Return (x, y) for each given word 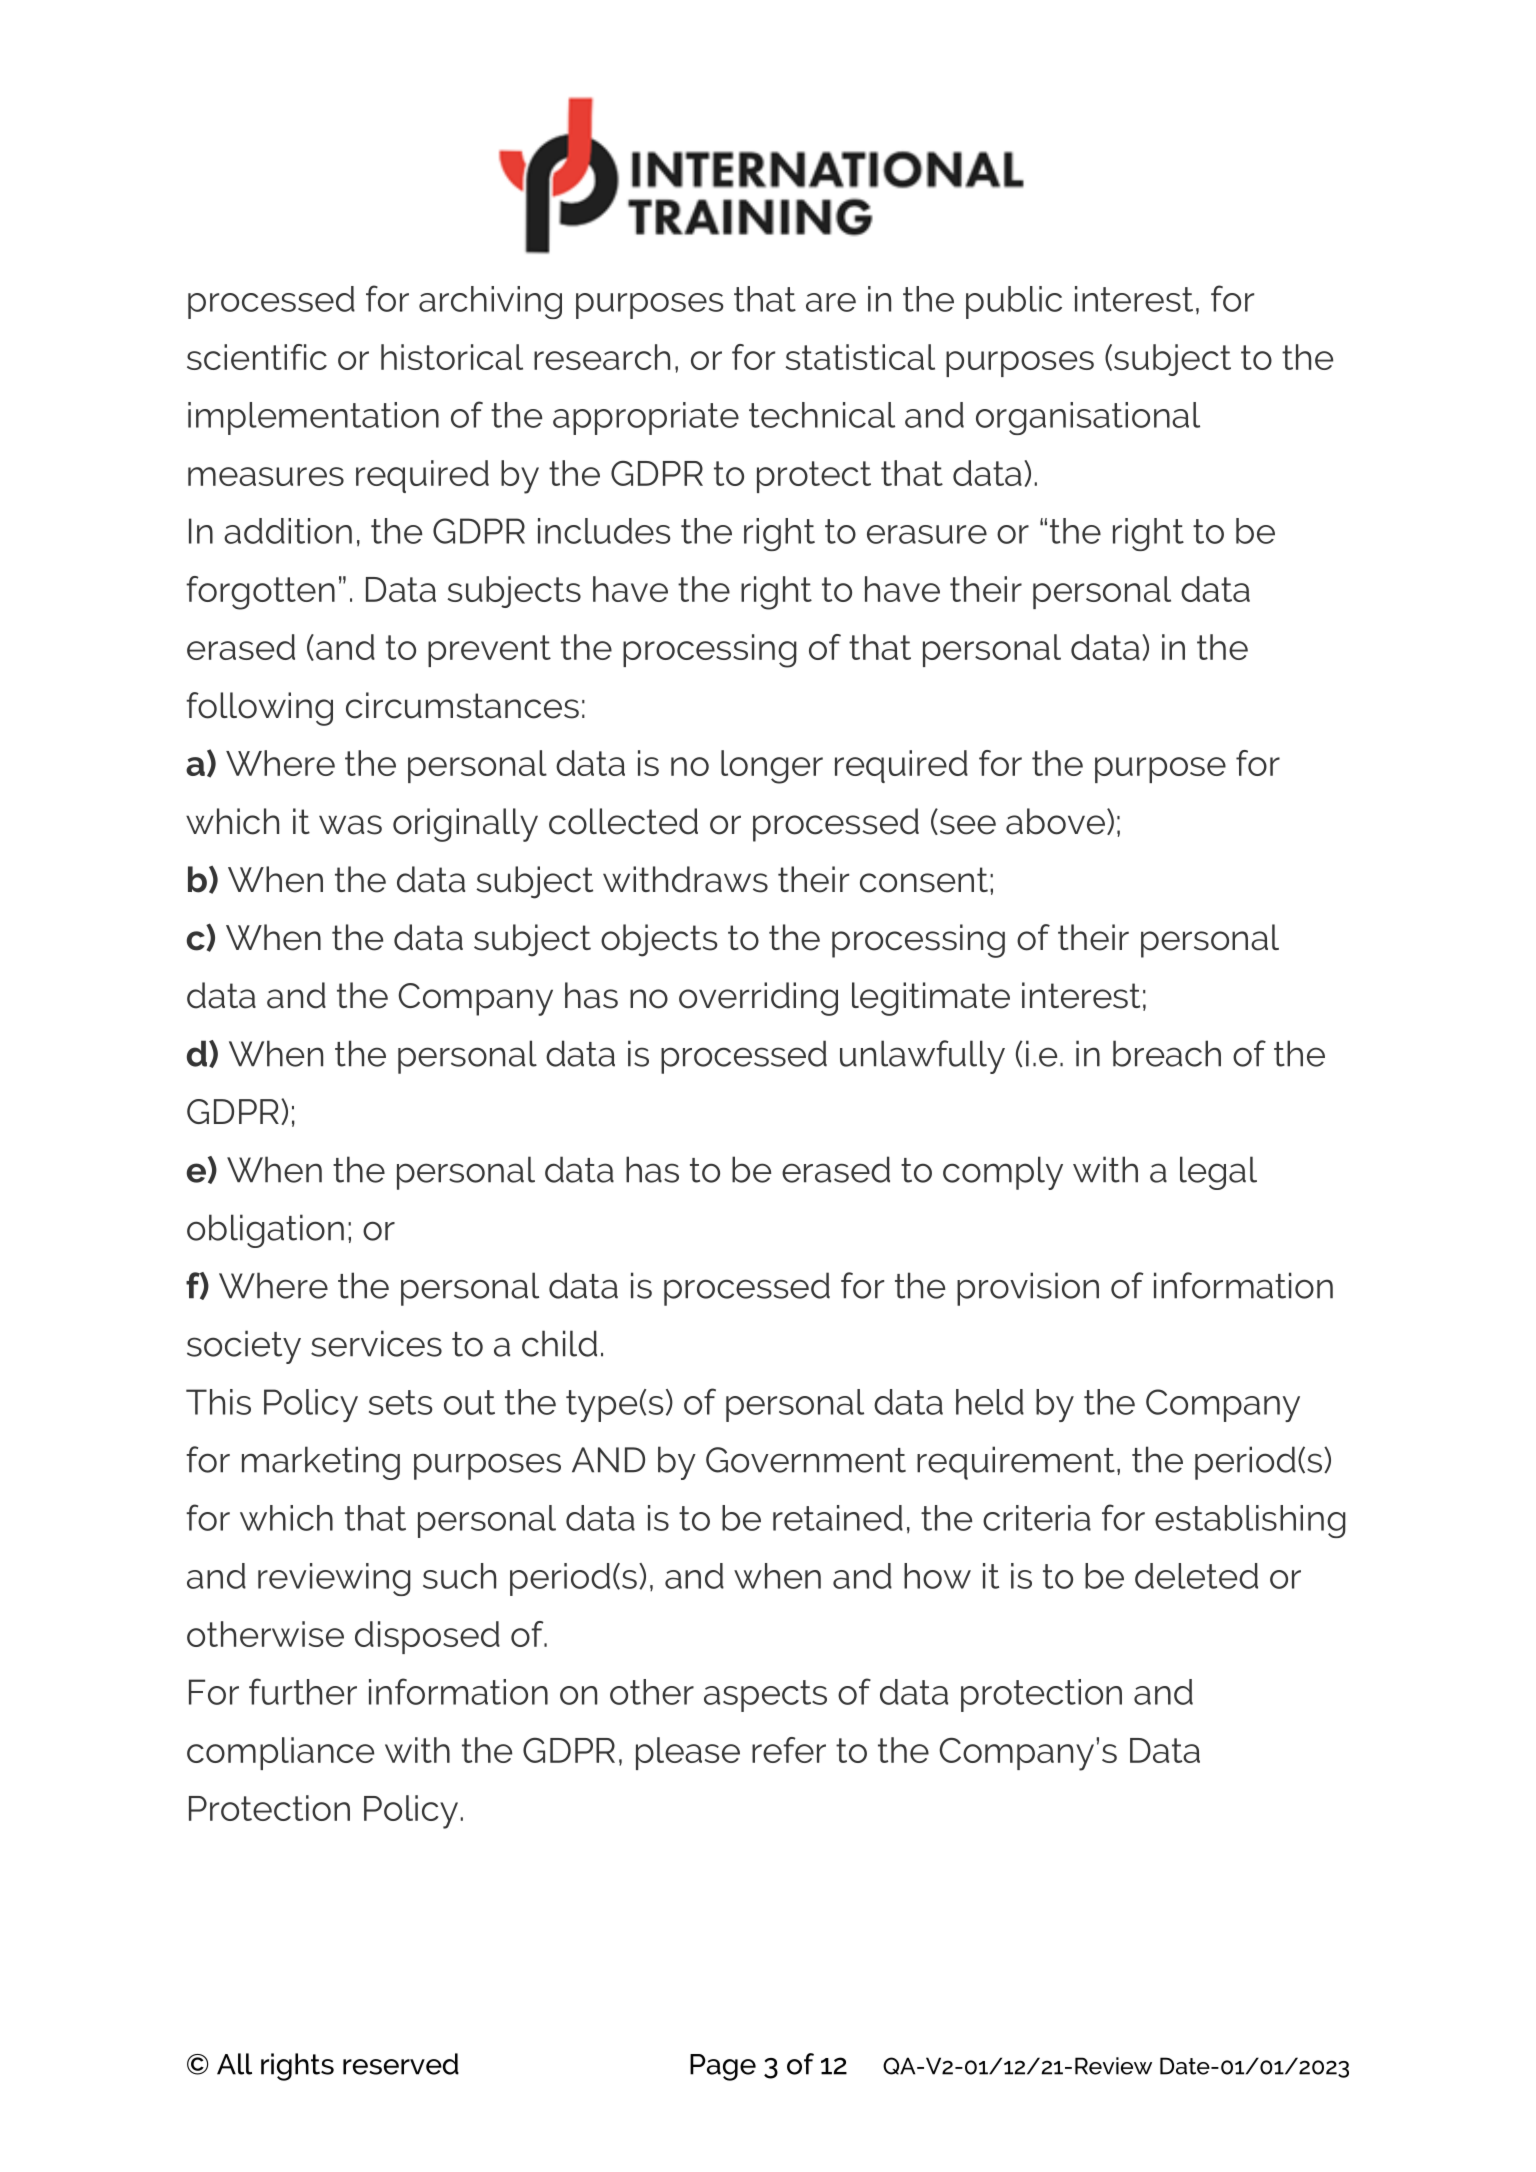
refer (789, 1750)
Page (723, 2067)
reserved (401, 2064)
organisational (1088, 418)
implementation (313, 418)
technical (822, 415)
